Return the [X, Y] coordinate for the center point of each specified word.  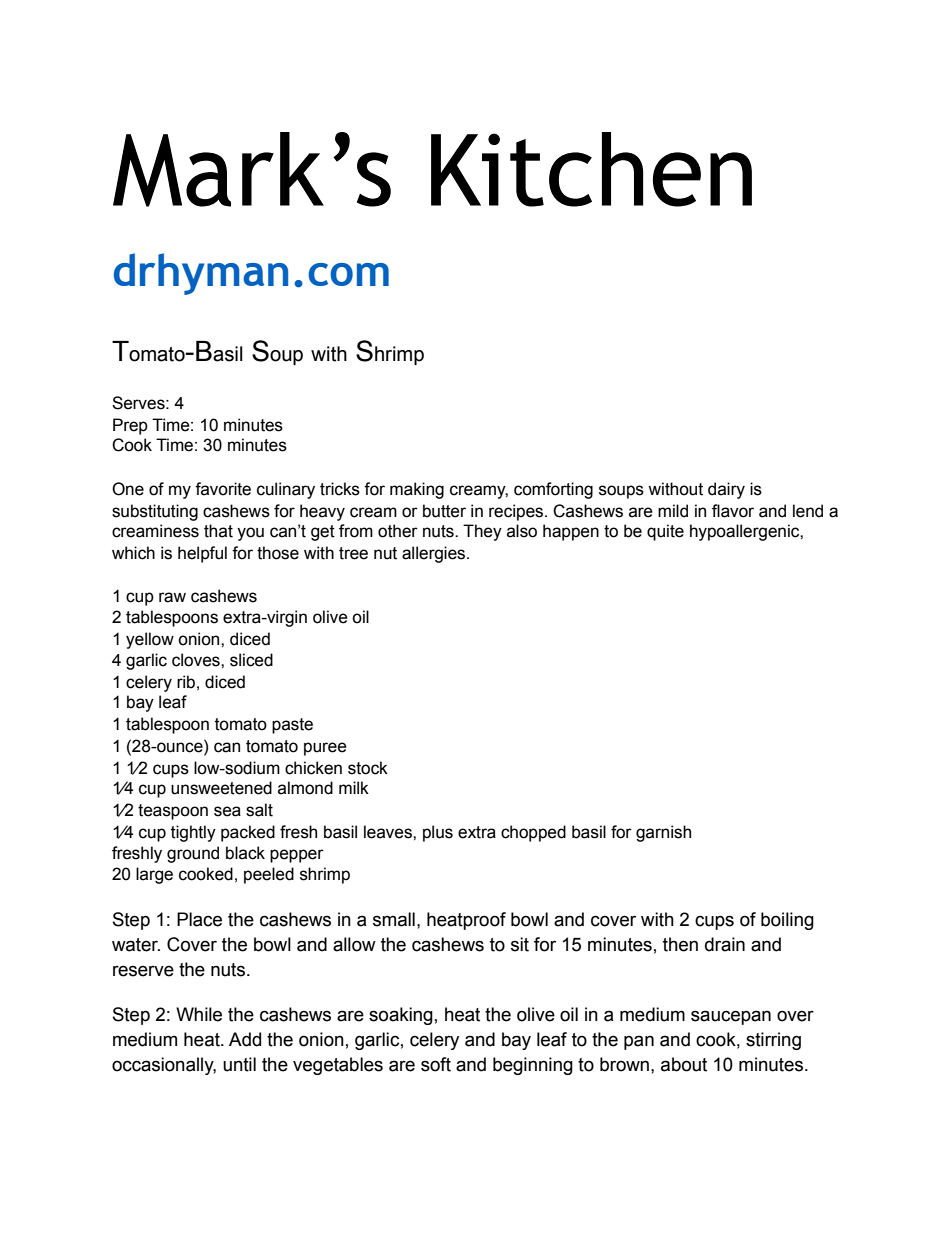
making [417, 490]
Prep [130, 426]
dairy [726, 490]
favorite [223, 489]
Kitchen [591, 169]
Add [245, 1039]
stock [368, 768]
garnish [663, 833]
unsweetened [221, 788]
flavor [733, 511]
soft [436, 1064]
